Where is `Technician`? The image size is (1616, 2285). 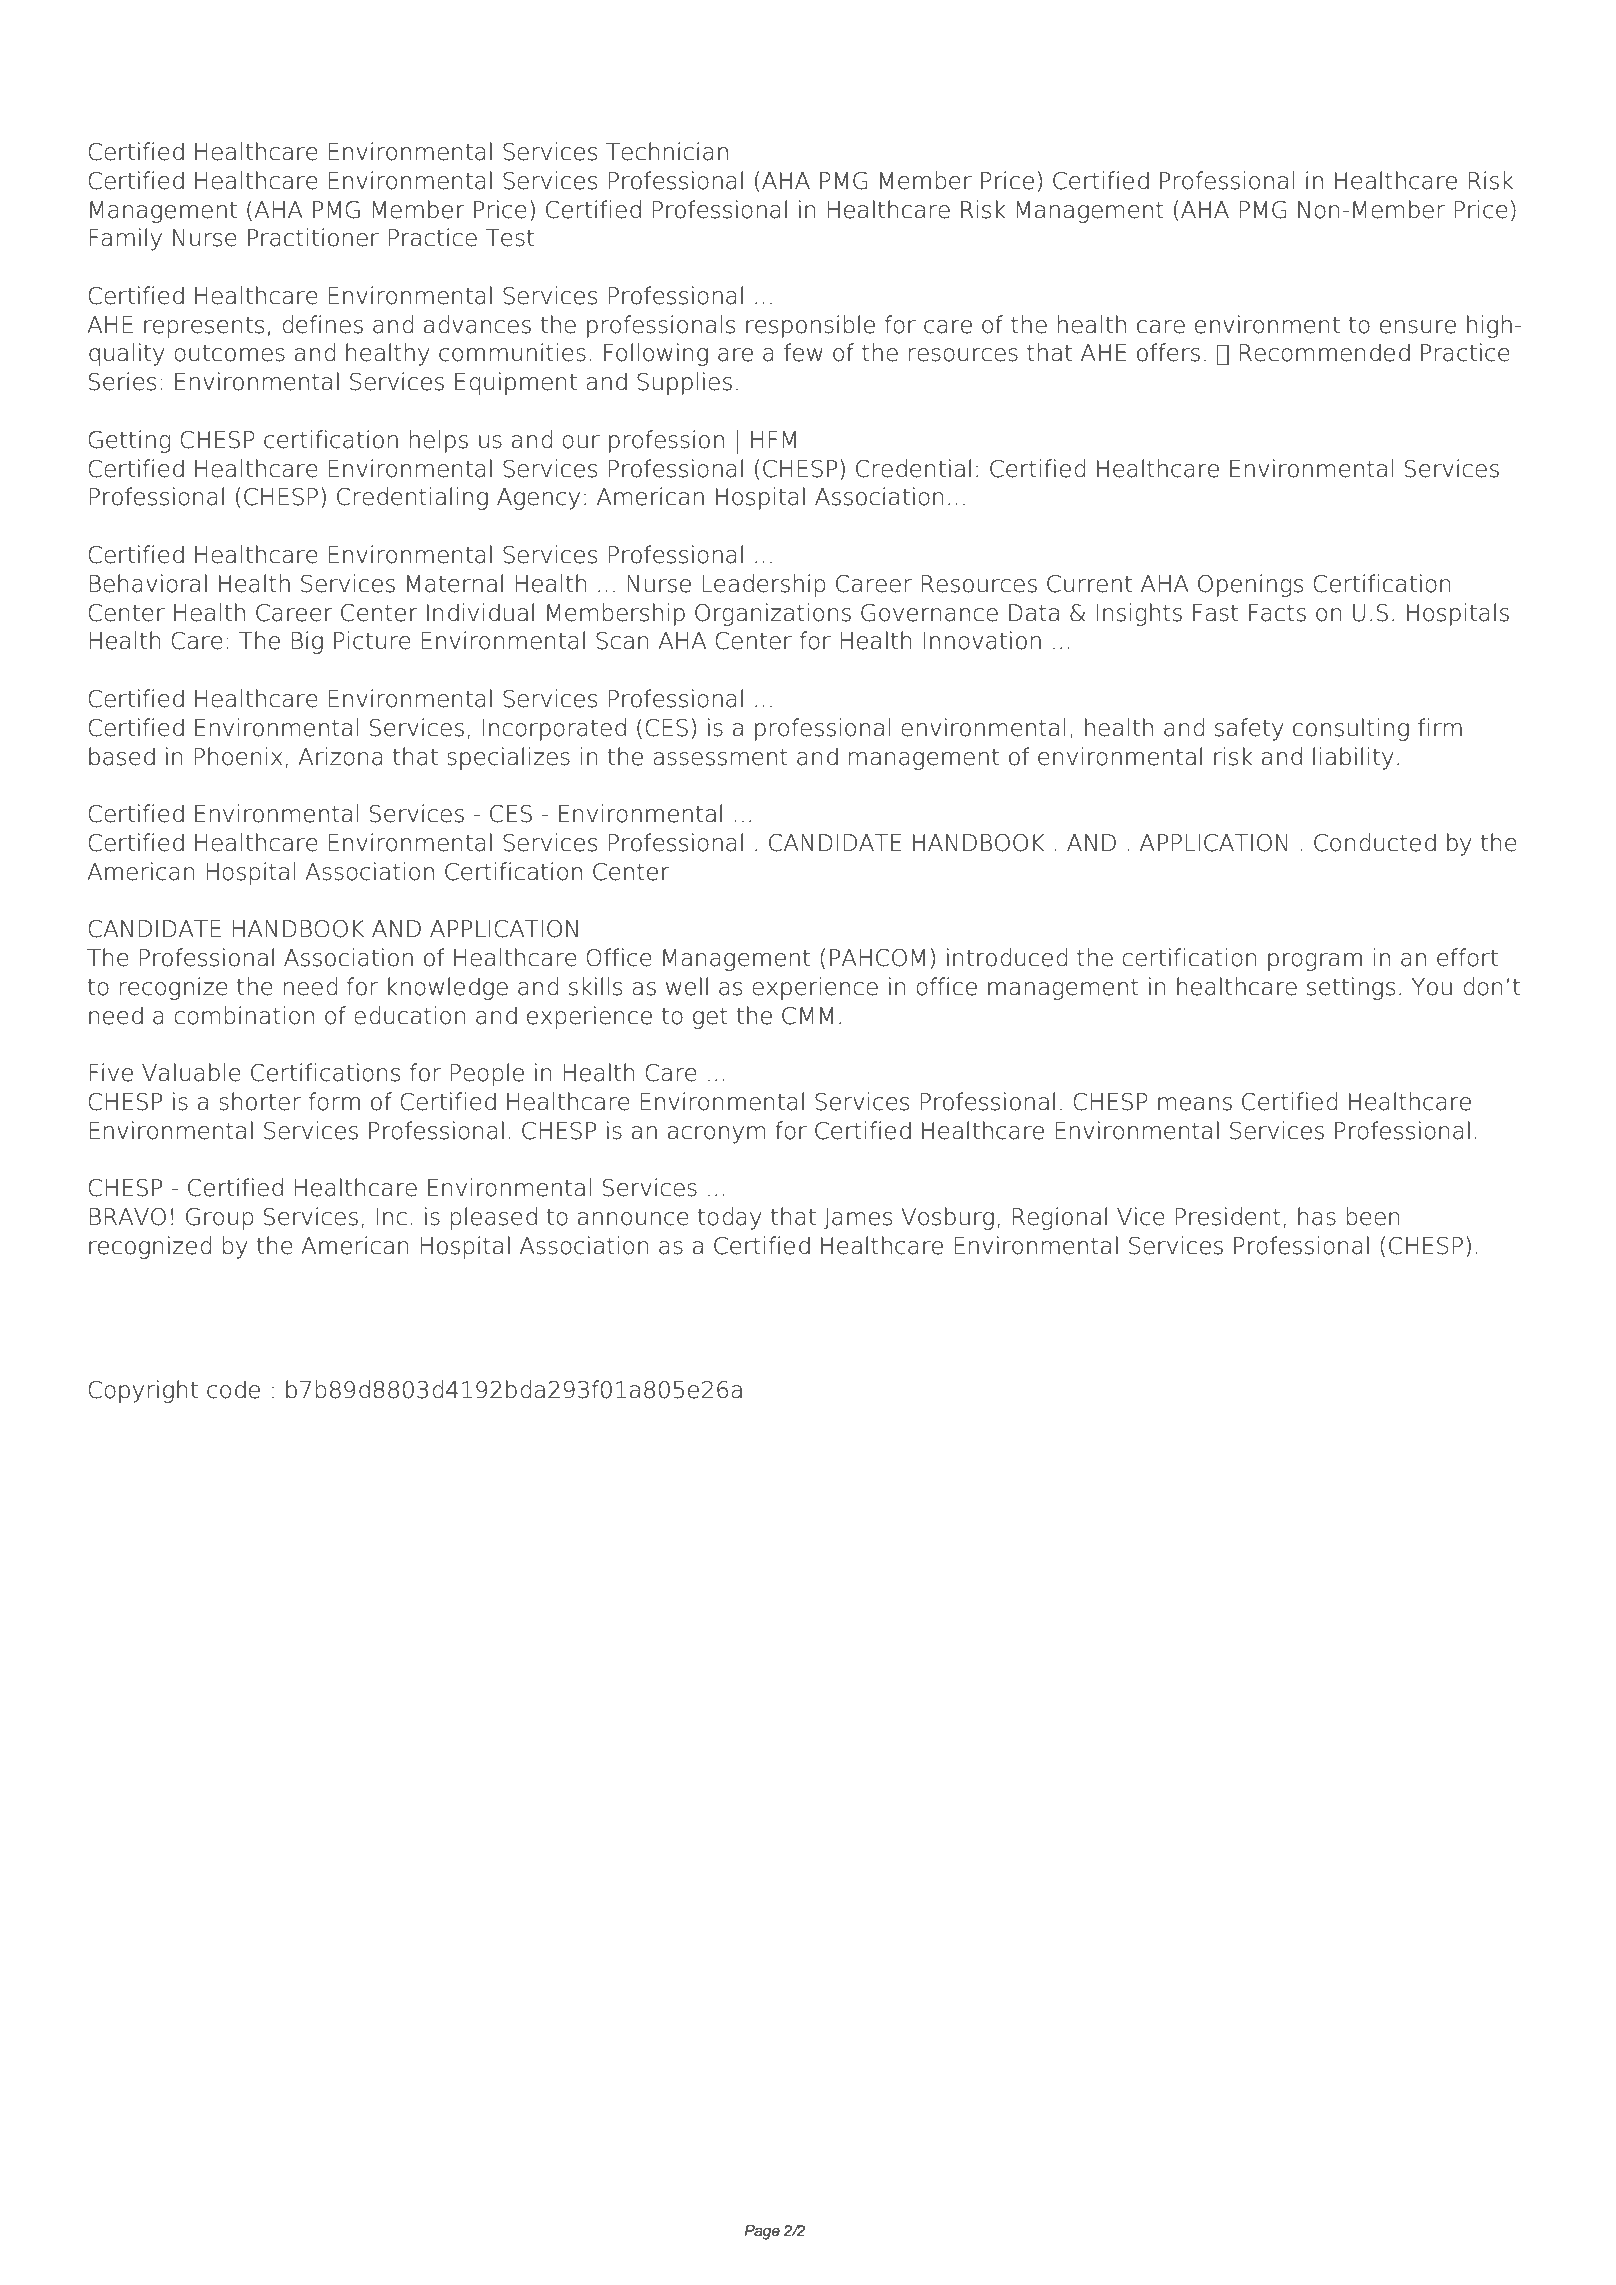 Technician is located at coordinates (667, 151).
